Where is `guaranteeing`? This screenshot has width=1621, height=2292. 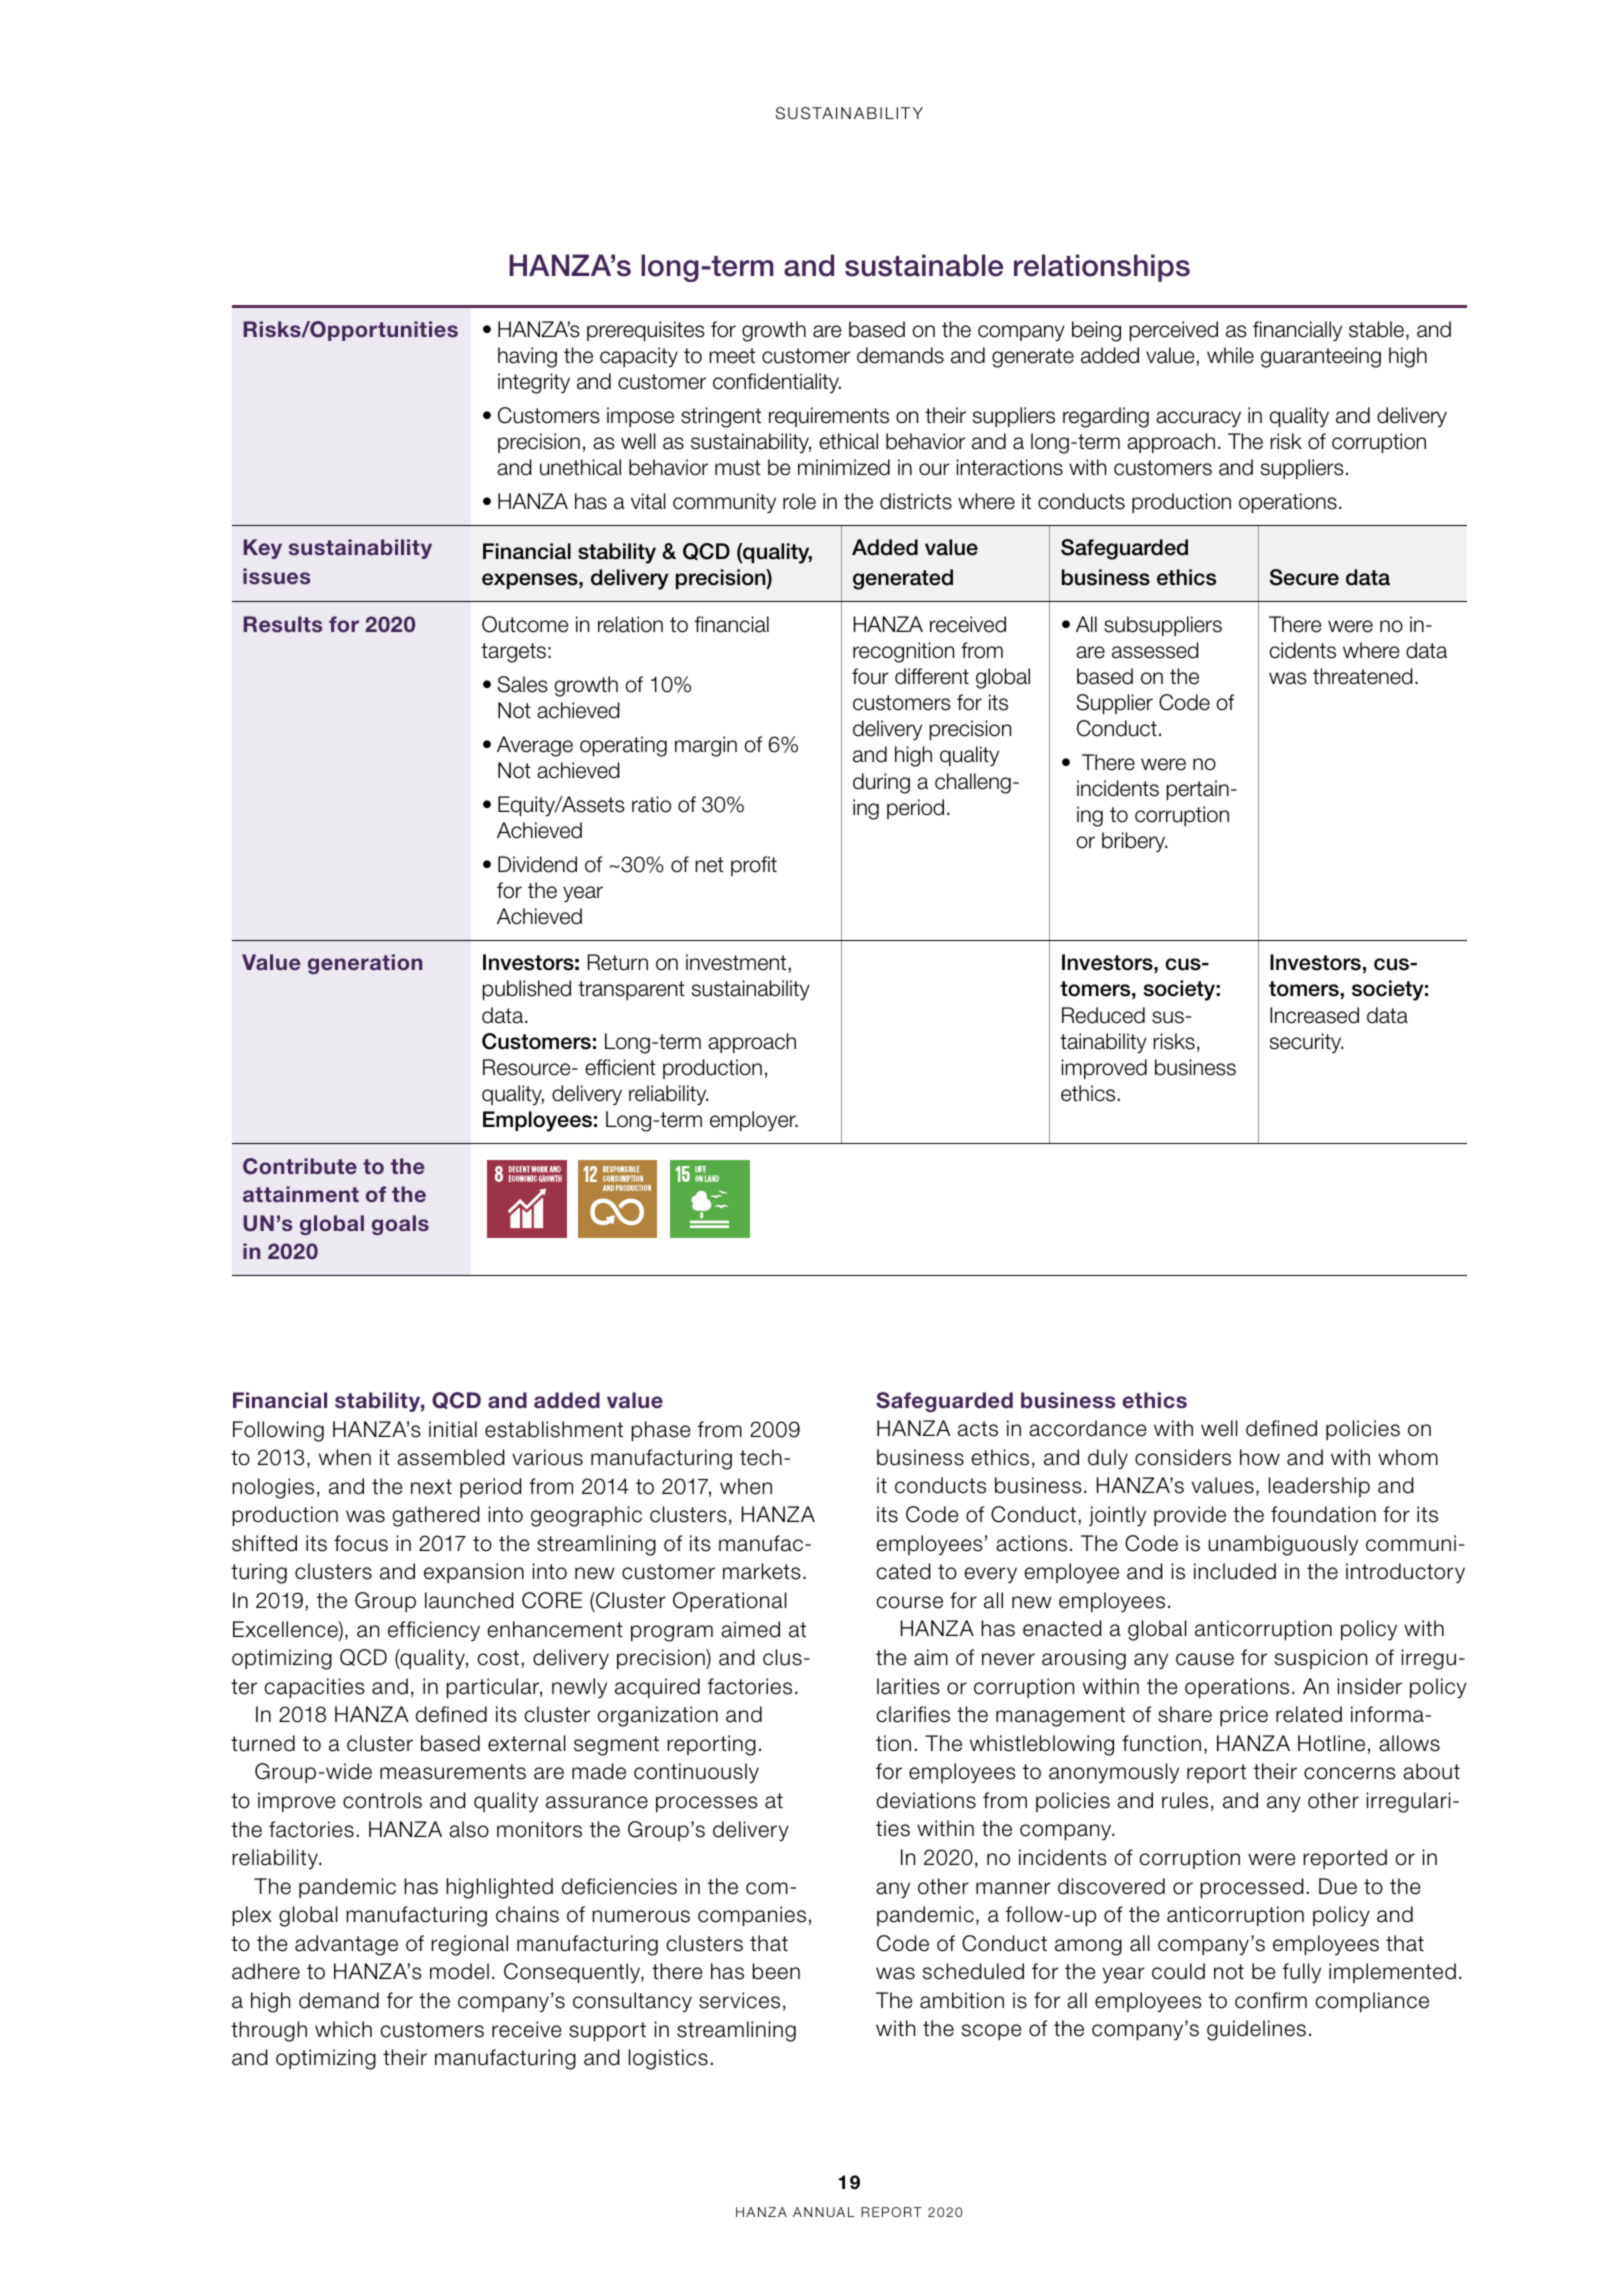
guaranteeing is located at coordinates (1321, 357).
